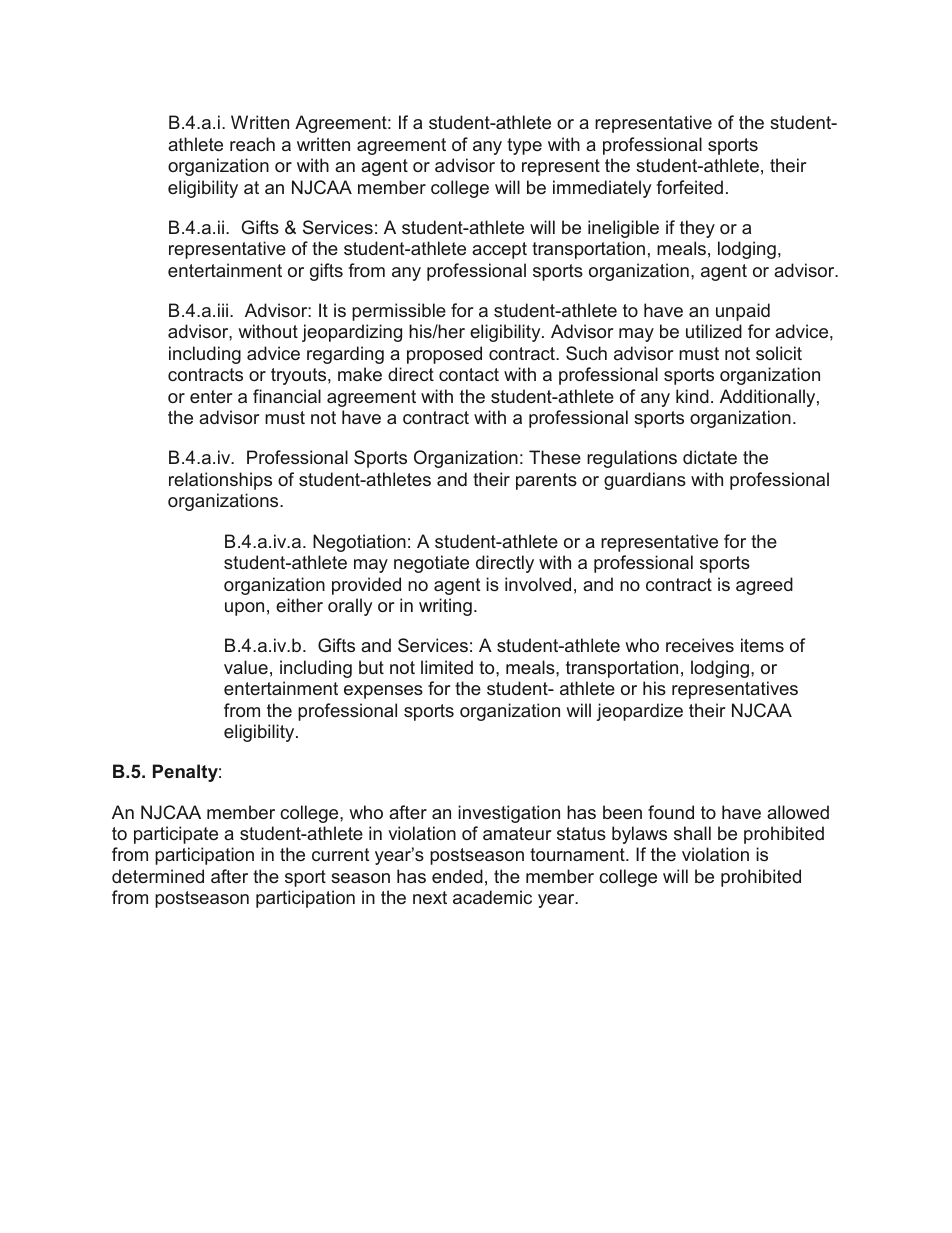  What do you see at coordinates (524, 146) in the screenshot?
I see `type` at bounding box center [524, 146].
